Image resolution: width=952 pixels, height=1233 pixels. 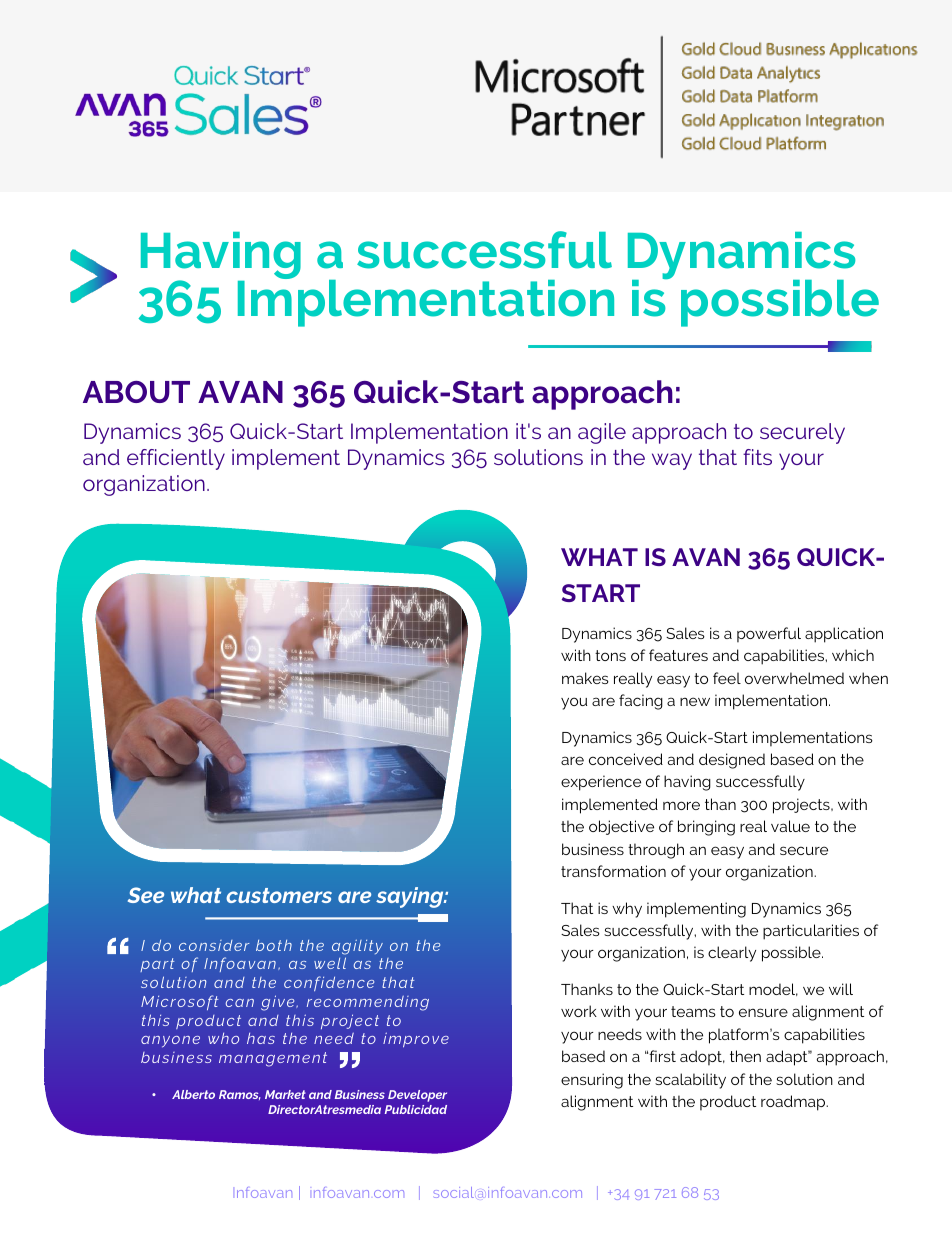 What do you see at coordinates (279, 895) in the document?
I see `customers` at bounding box center [279, 895].
